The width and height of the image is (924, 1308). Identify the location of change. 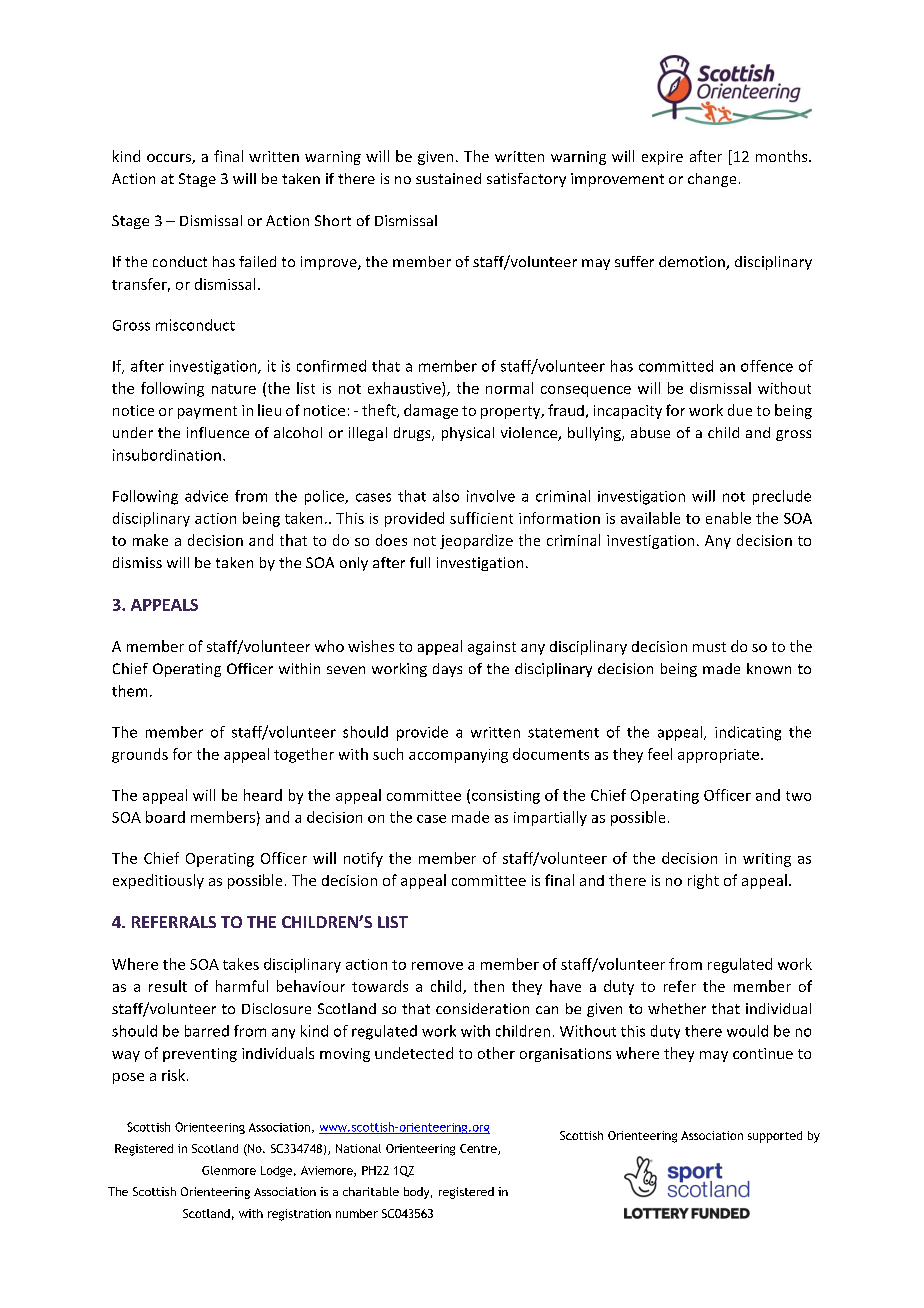
(712, 180).
